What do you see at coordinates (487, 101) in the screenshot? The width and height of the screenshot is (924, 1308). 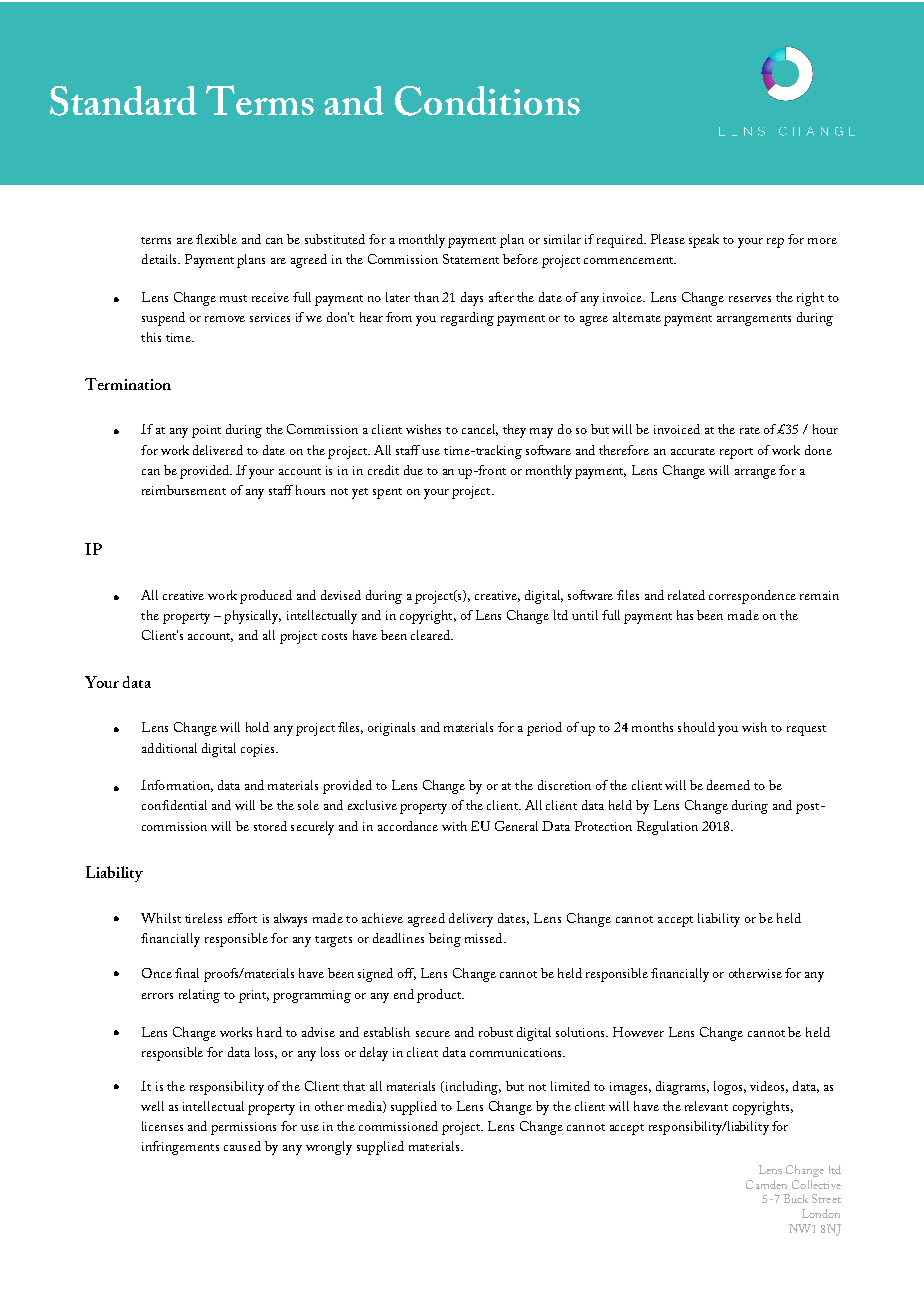 I see `Conditions` at bounding box center [487, 101].
